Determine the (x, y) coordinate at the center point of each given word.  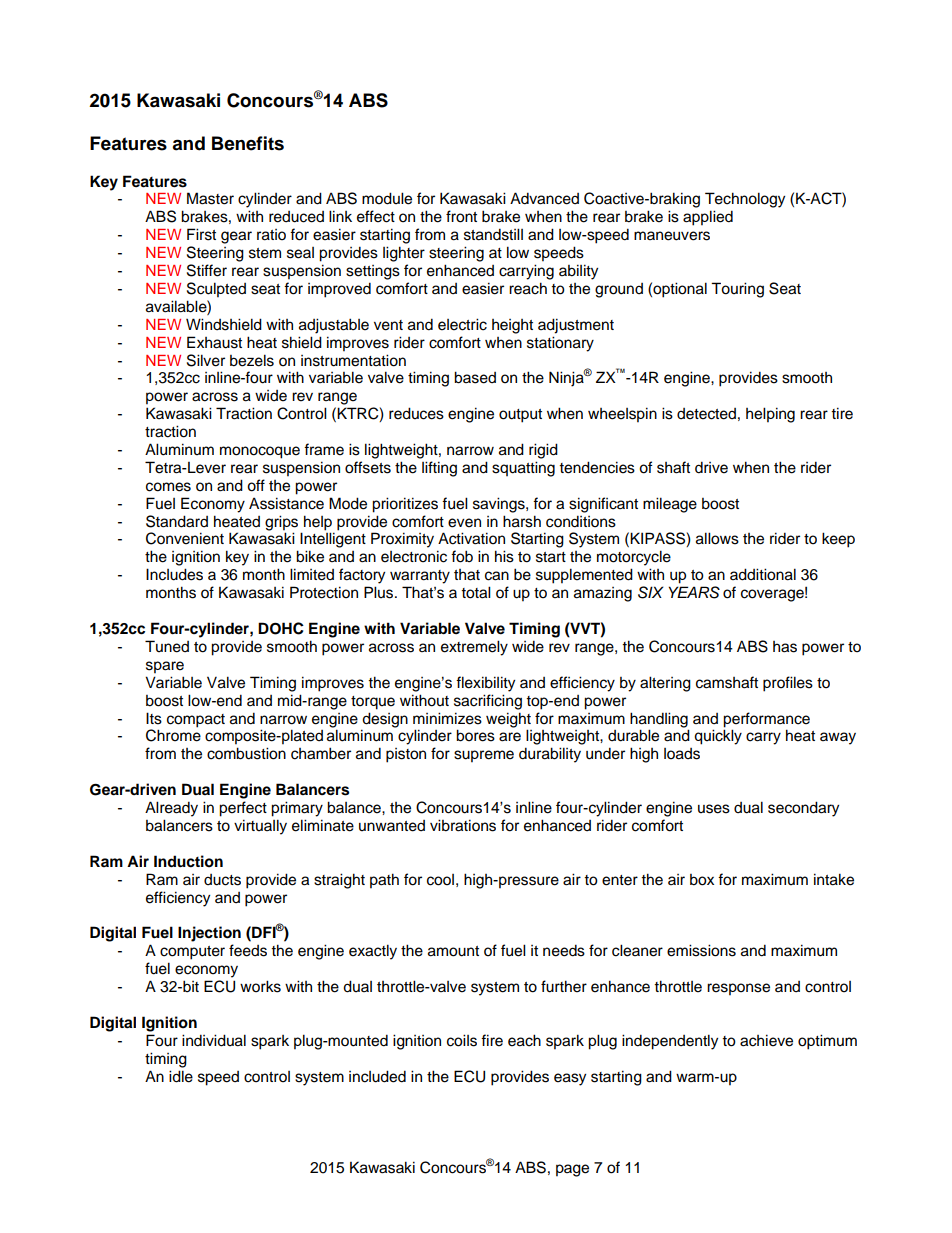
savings (500, 505)
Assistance (286, 503)
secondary (803, 809)
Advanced (544, 198)
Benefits (248, 143)
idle (181, 1076)
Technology (745, 200)
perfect (243, 809)
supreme (484, 756)
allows (717, 538)
